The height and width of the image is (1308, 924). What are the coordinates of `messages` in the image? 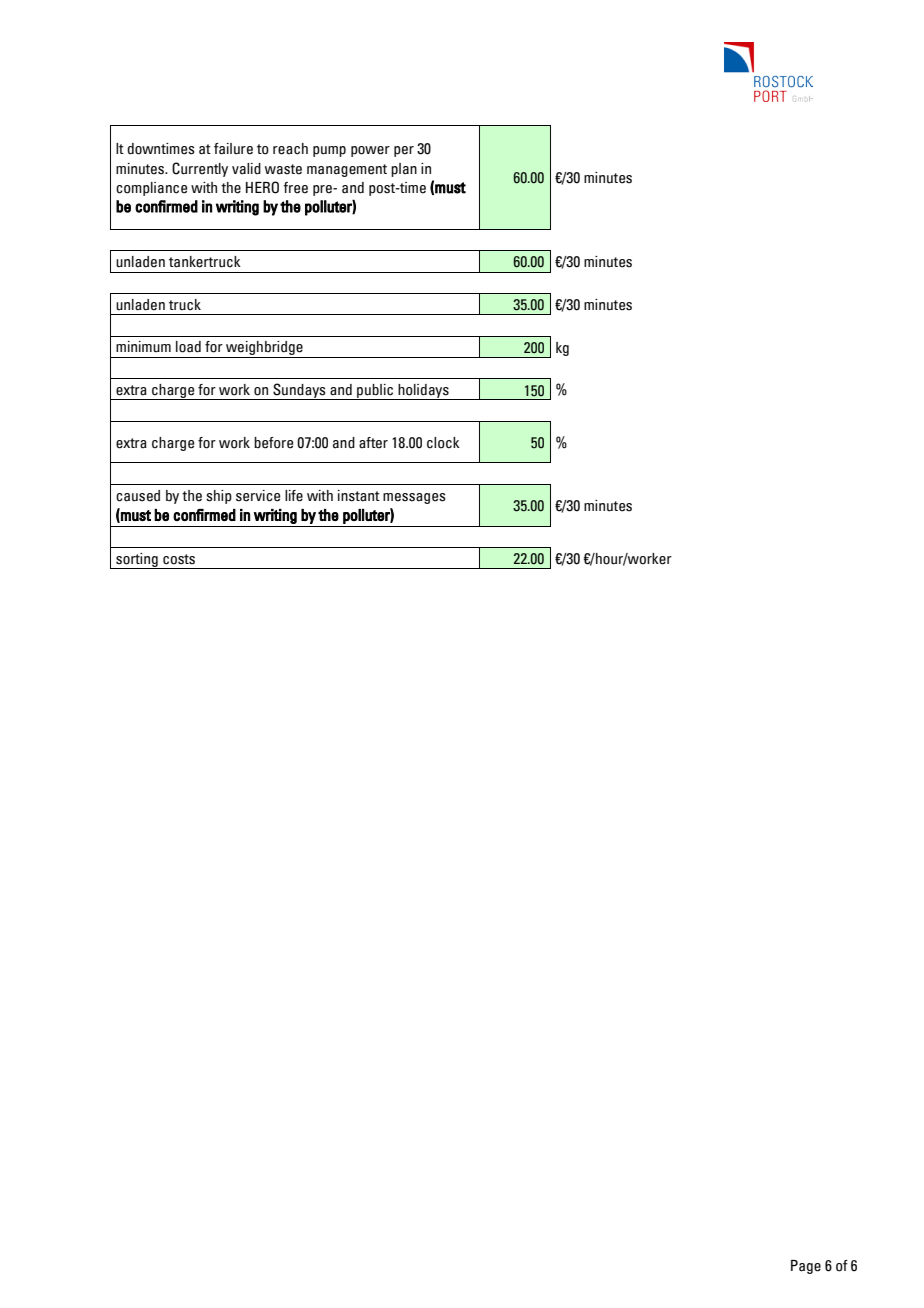 It's located at (414, 498).
